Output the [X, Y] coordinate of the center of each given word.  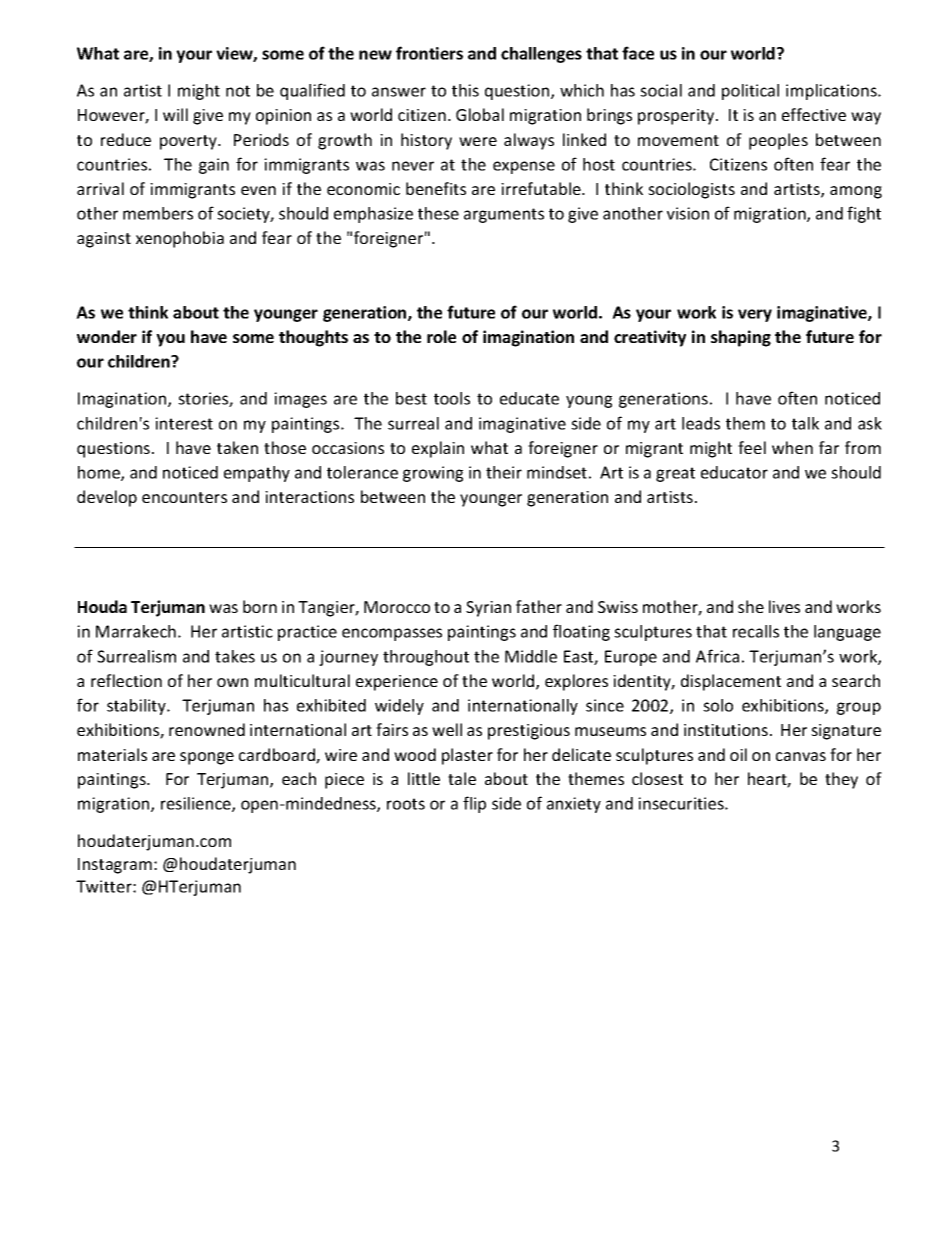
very [755, 315]
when [792, 447]
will [175, 114]
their [504, 472]
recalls [756, 631]
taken [237, 447]
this [465, 90]
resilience [197, 804]
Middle [531, 656]
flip [474, 804]
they [841, 780]
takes [235, 656]
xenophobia [180, 239]
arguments [504, 215]
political [750, 92]
